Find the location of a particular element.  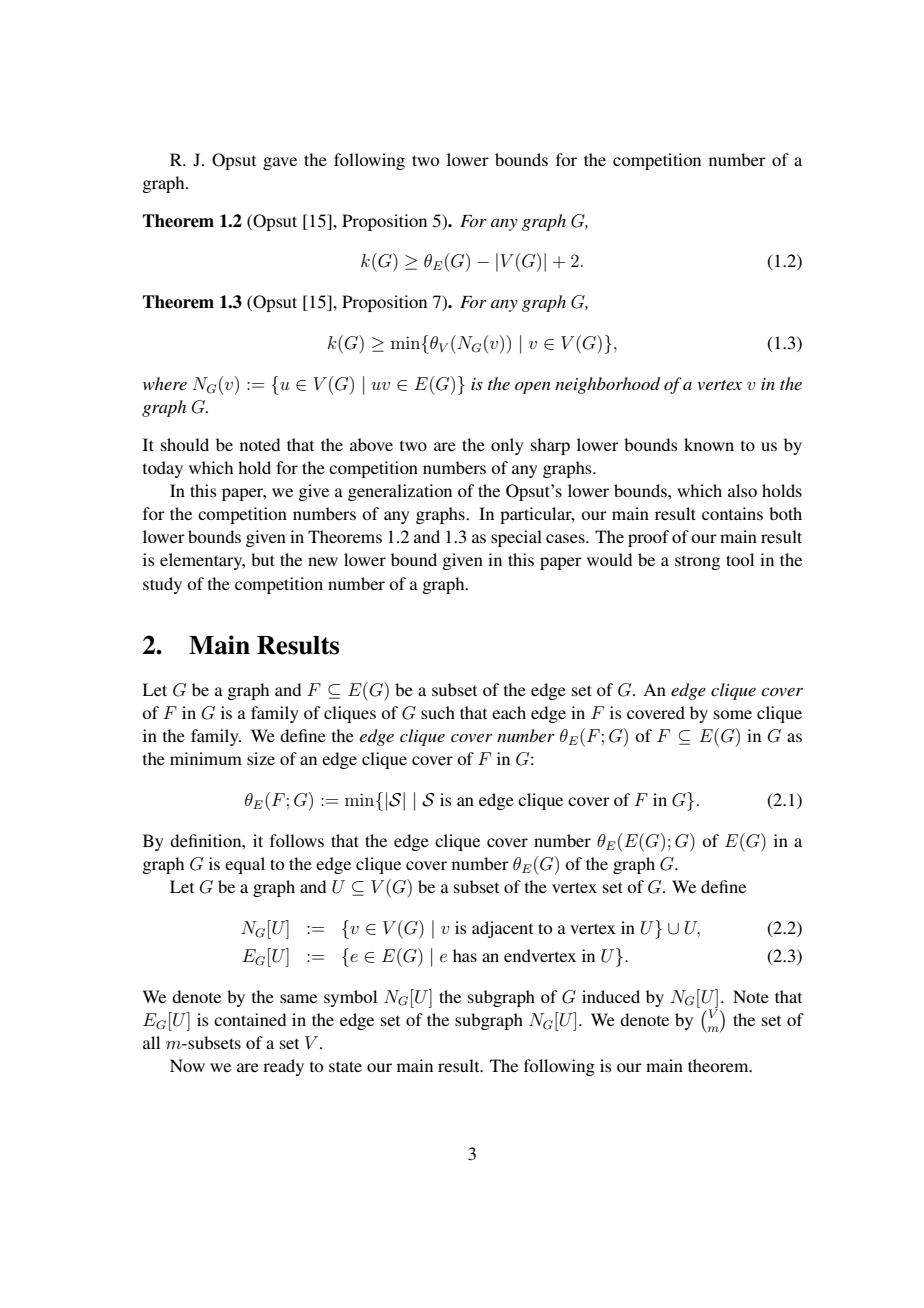

open is located at coordinates (533, 388).
